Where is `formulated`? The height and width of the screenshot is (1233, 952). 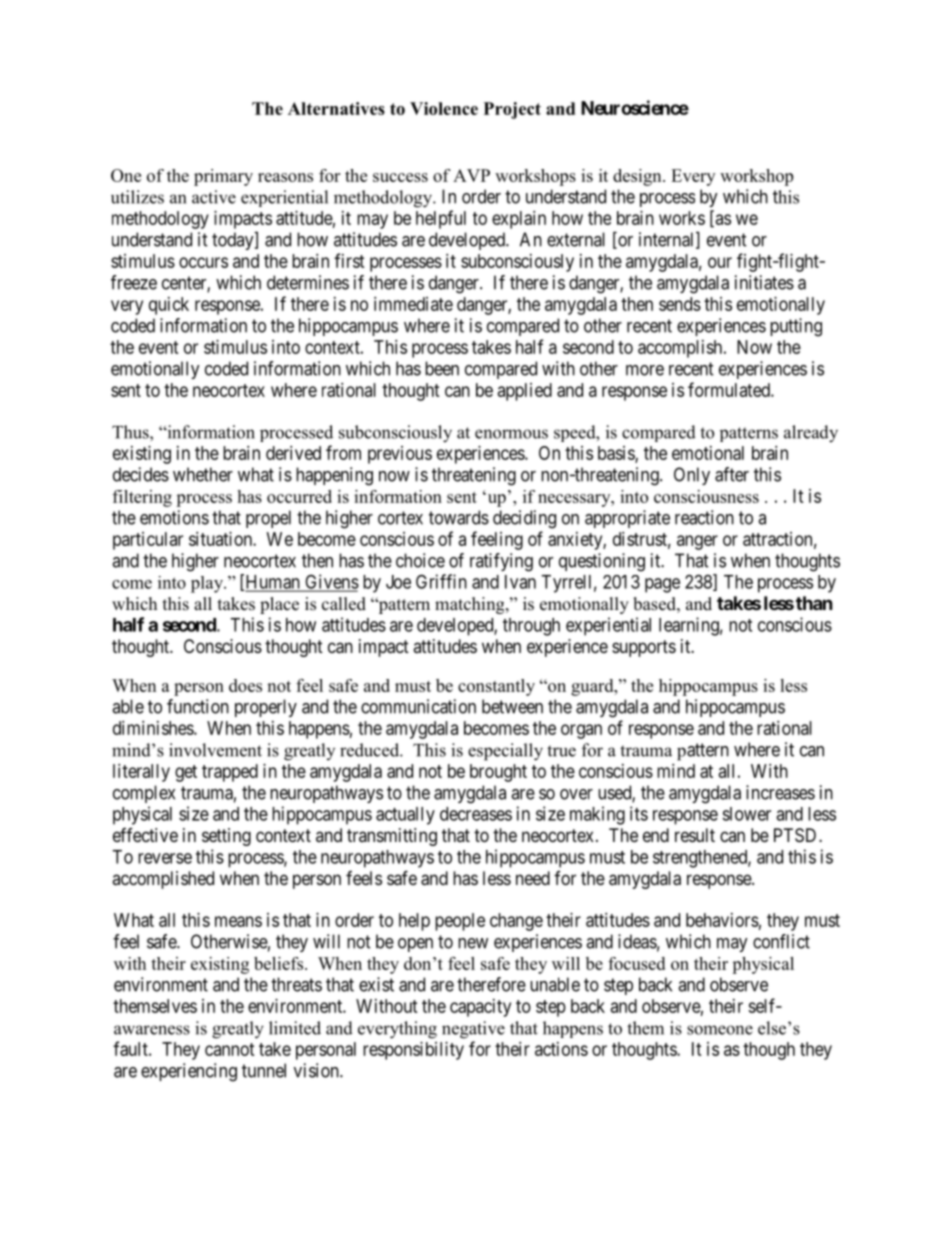 formulated is located at coordinates (730, 389).
